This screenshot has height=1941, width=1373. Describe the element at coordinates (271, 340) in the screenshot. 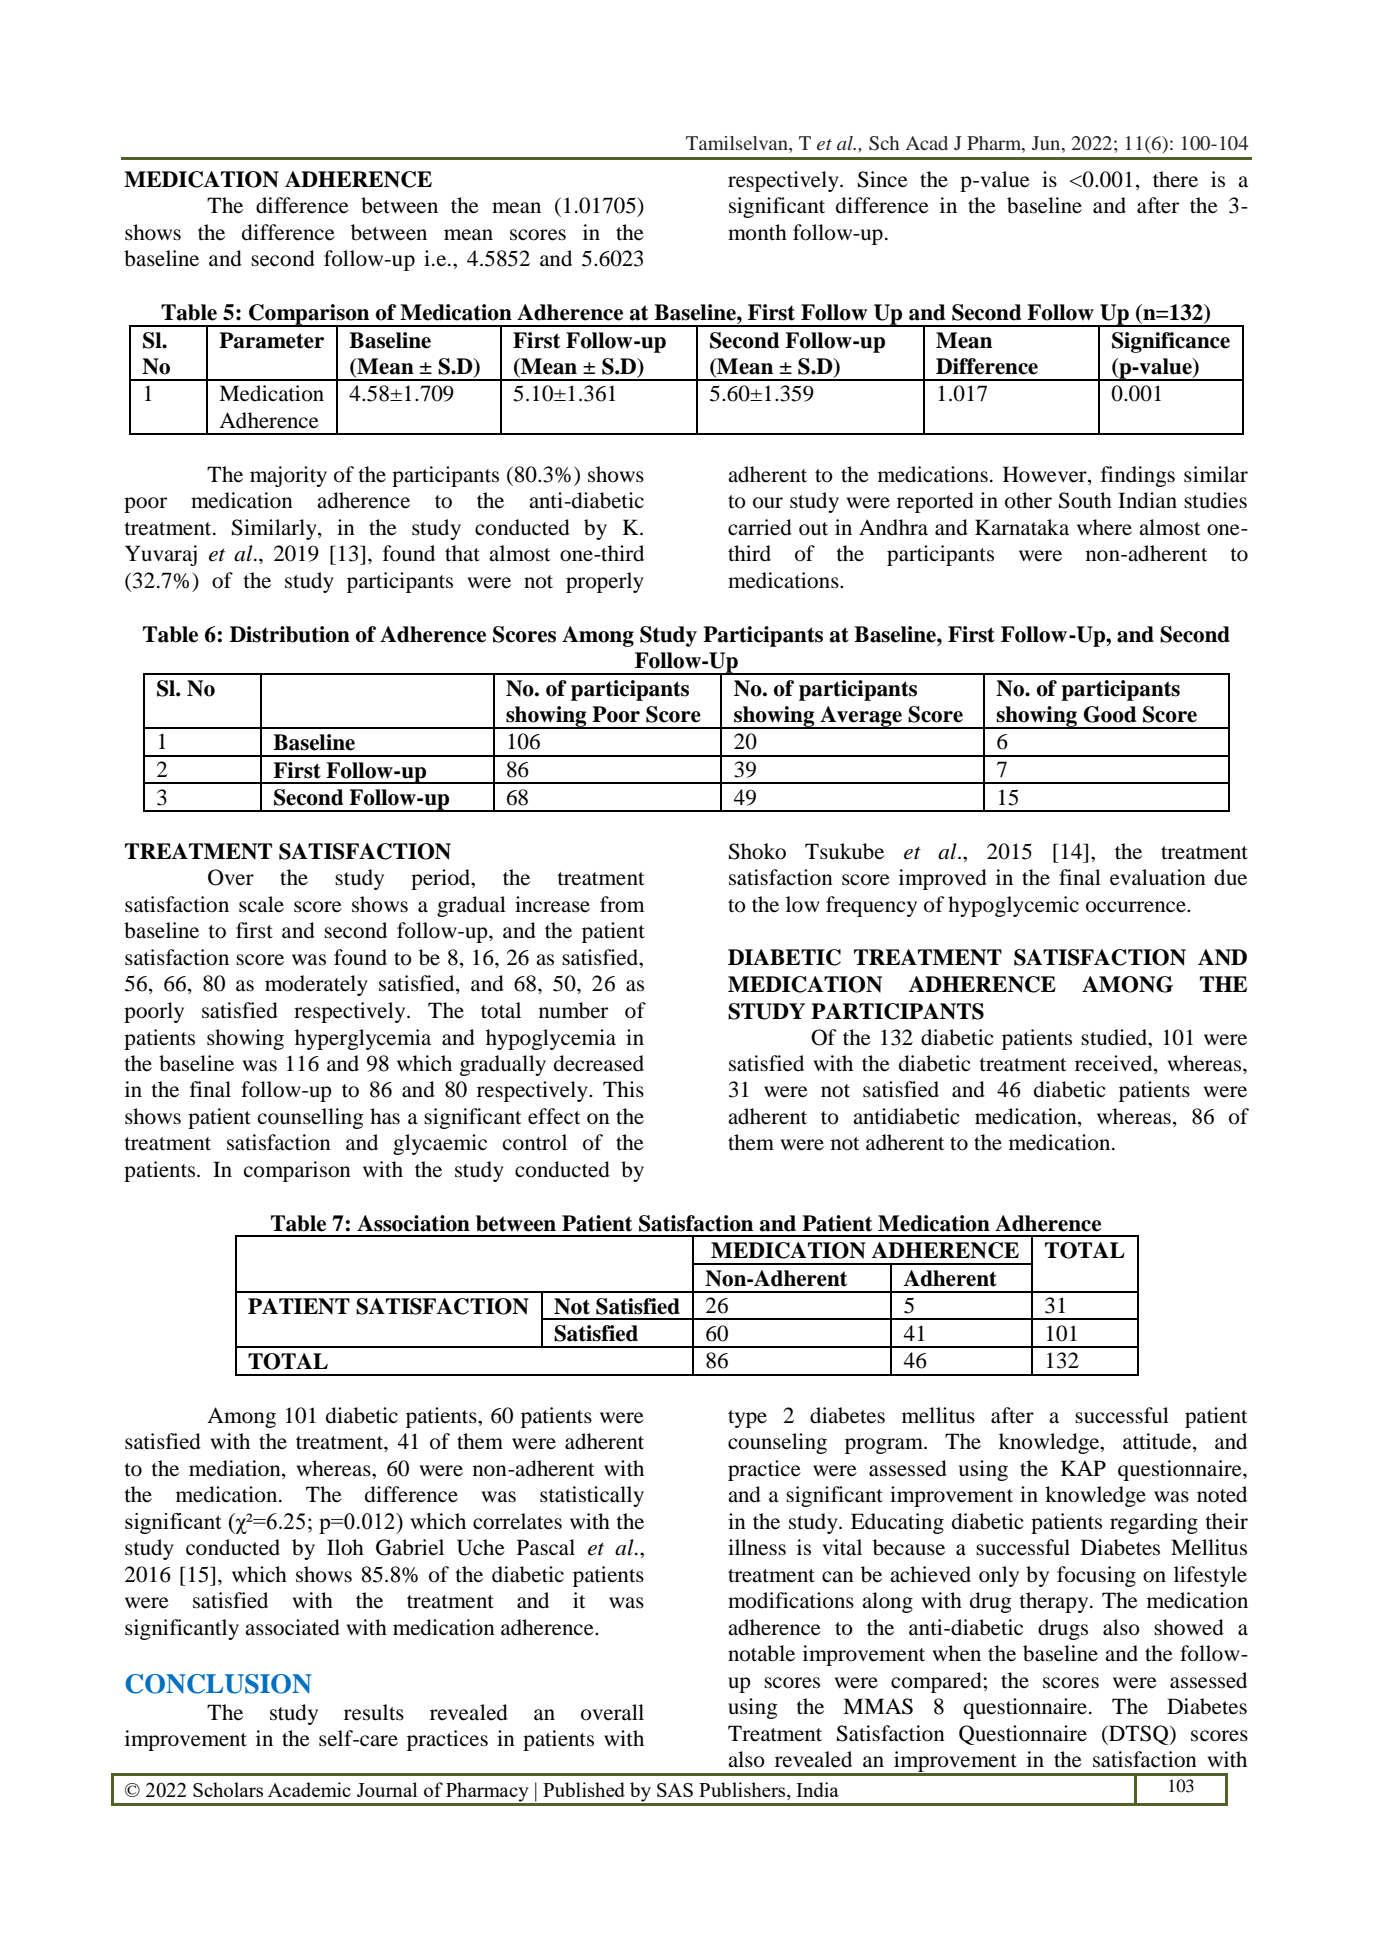

I see `Parameter` at that location.
